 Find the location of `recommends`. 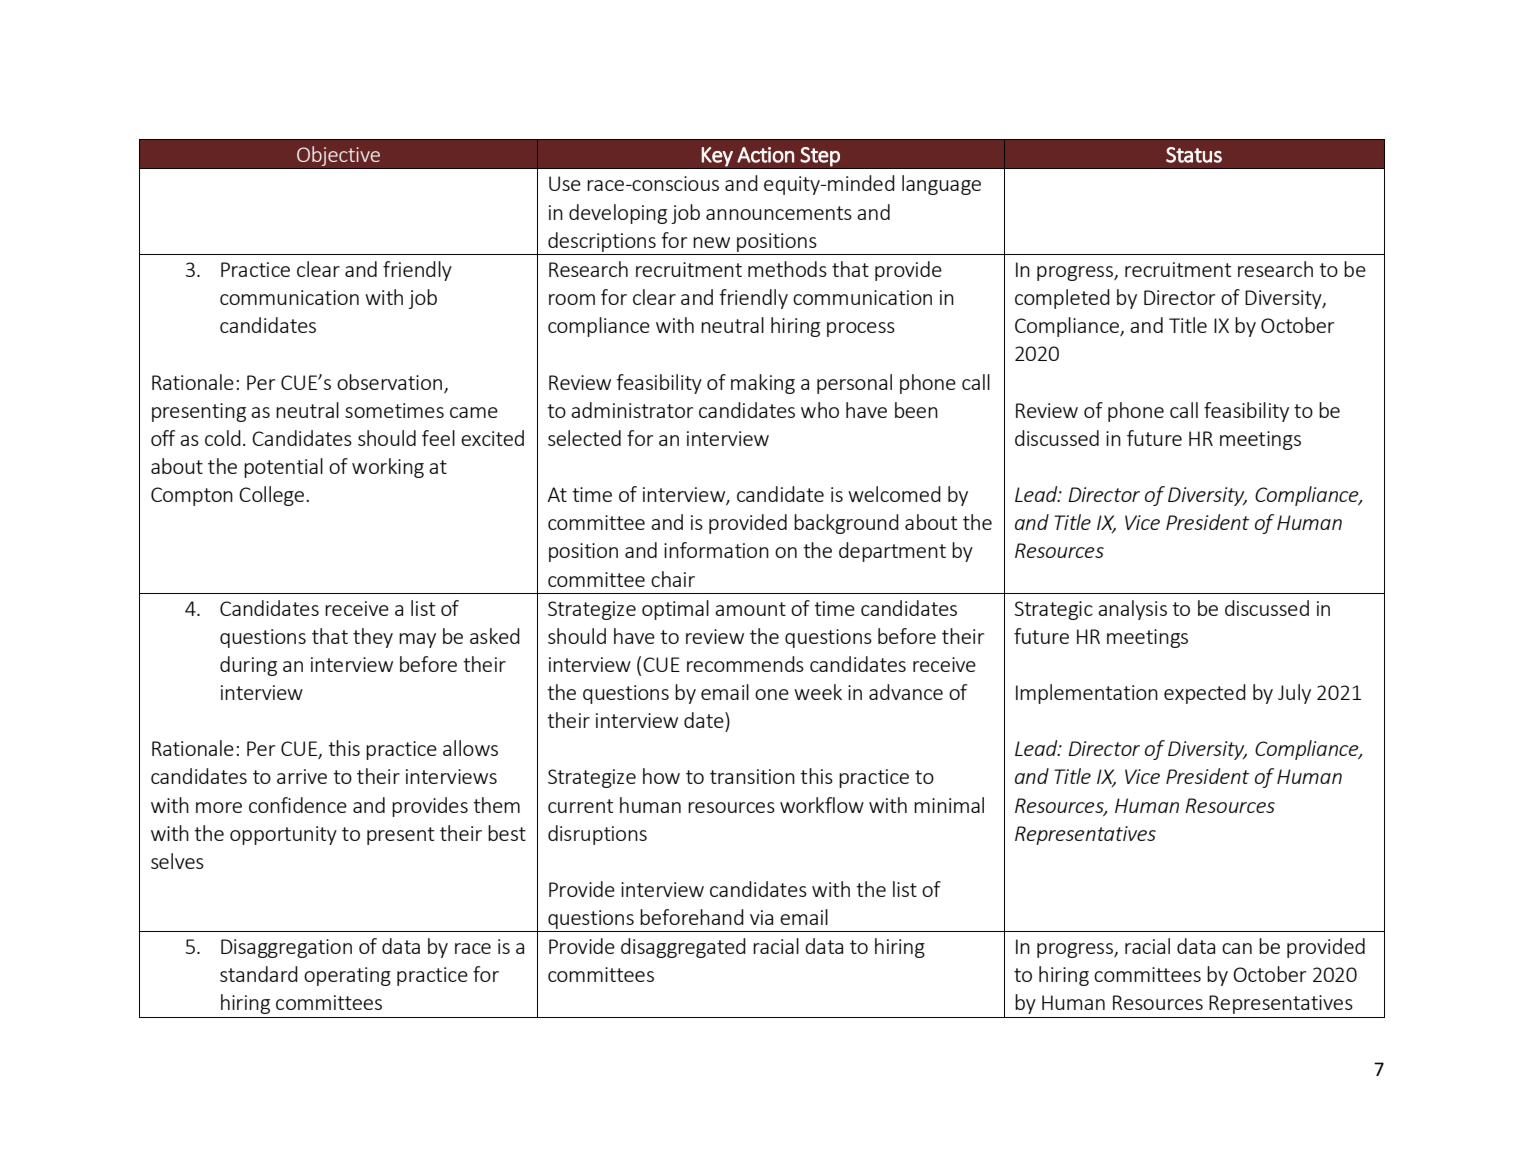

recommends is located at coordinates (745, 664).
